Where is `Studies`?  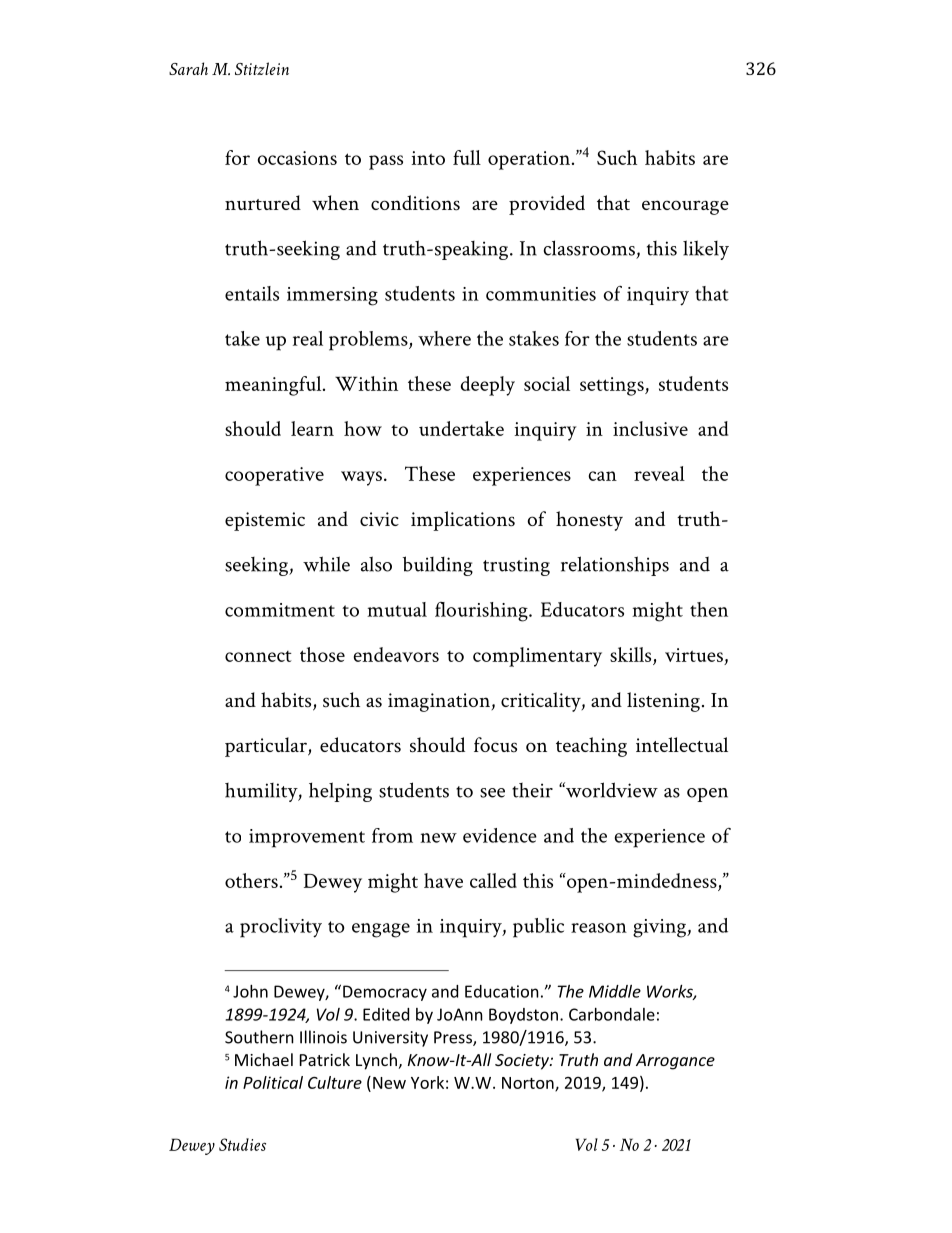 Studies is located at coordinates (242, 1144).
